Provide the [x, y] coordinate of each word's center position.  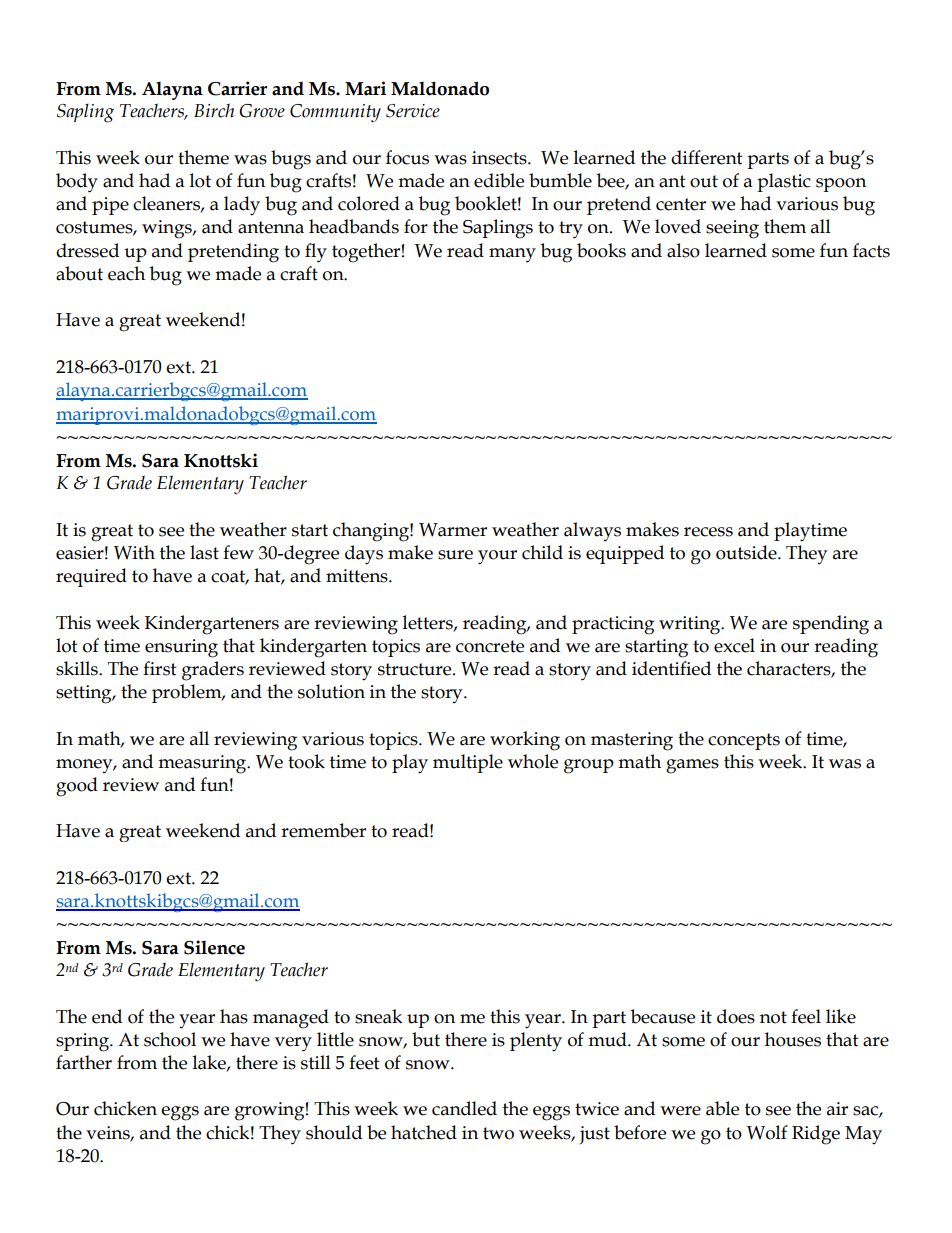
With [134, 552]
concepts [744, 741]
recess [708, 532]
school [170, 1039]
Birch [214, 110]
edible [499, 180]
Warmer [453, 530]
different [707, 157]
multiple [468, 763]
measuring [203, 764]
